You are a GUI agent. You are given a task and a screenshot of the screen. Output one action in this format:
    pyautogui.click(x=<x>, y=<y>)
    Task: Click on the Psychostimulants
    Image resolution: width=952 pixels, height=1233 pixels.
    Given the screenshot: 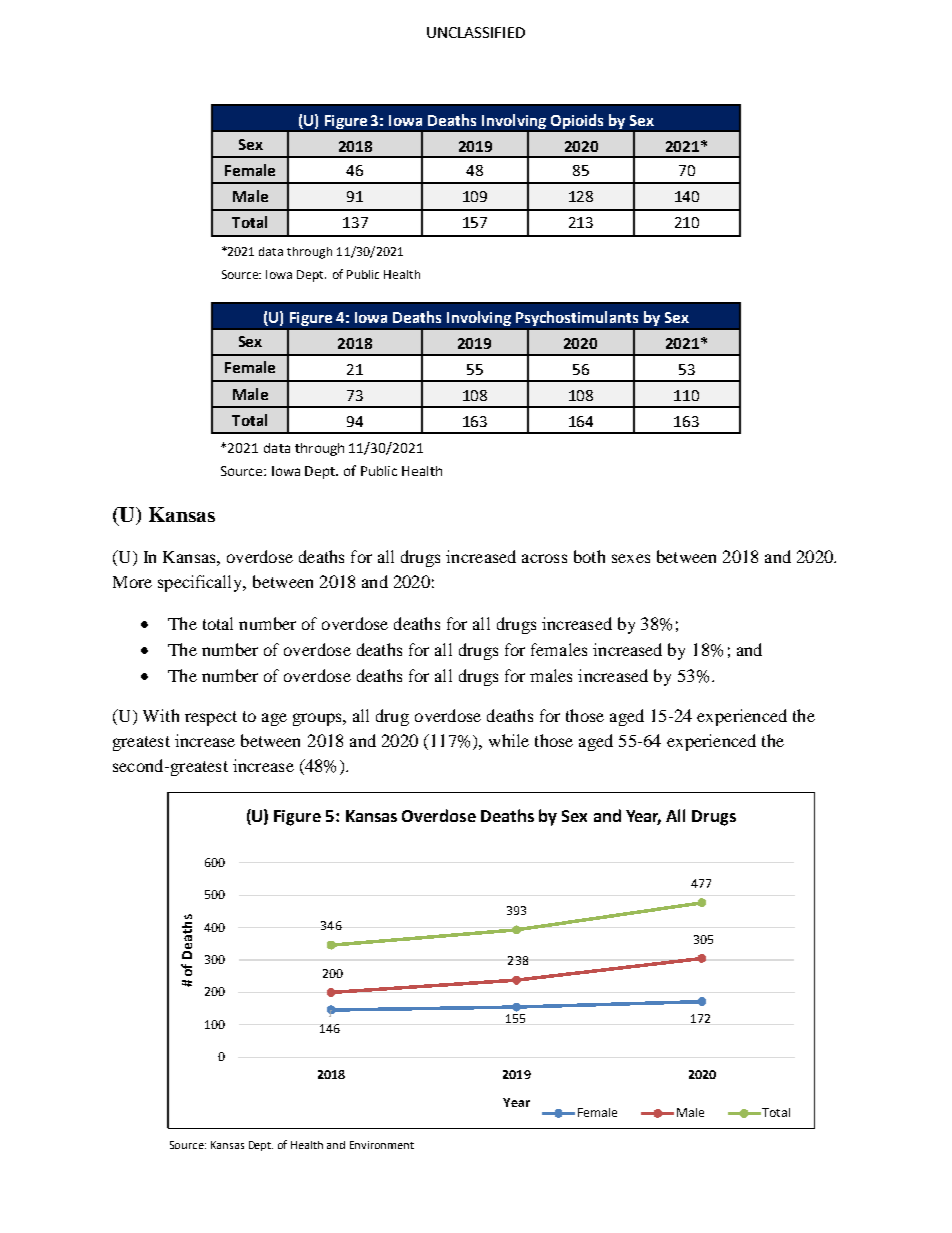 What is the action you would take?
    pyautogui.click(x=577, y=318)
